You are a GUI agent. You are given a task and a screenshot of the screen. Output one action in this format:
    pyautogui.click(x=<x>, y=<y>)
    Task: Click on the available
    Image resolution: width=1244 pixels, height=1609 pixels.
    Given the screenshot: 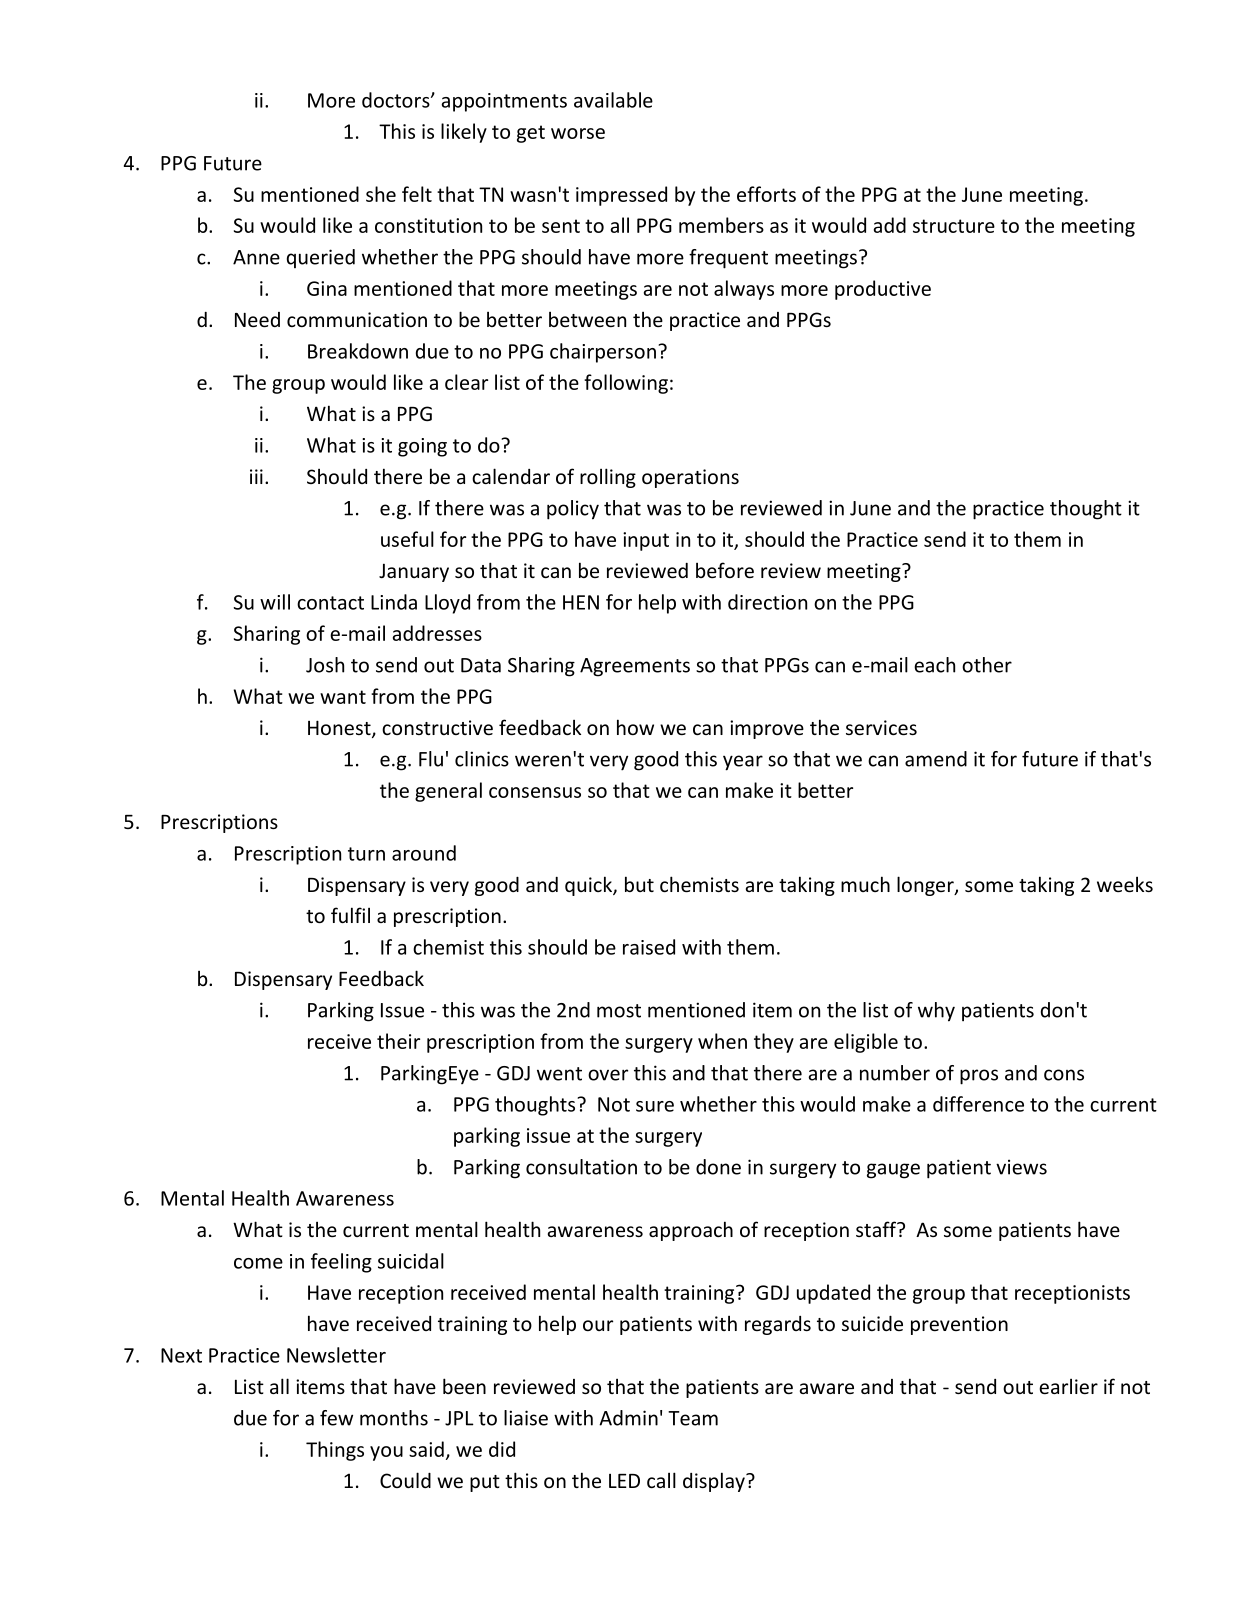 What is the action you would take?
    pyautogui.click(x=613, y=100)
